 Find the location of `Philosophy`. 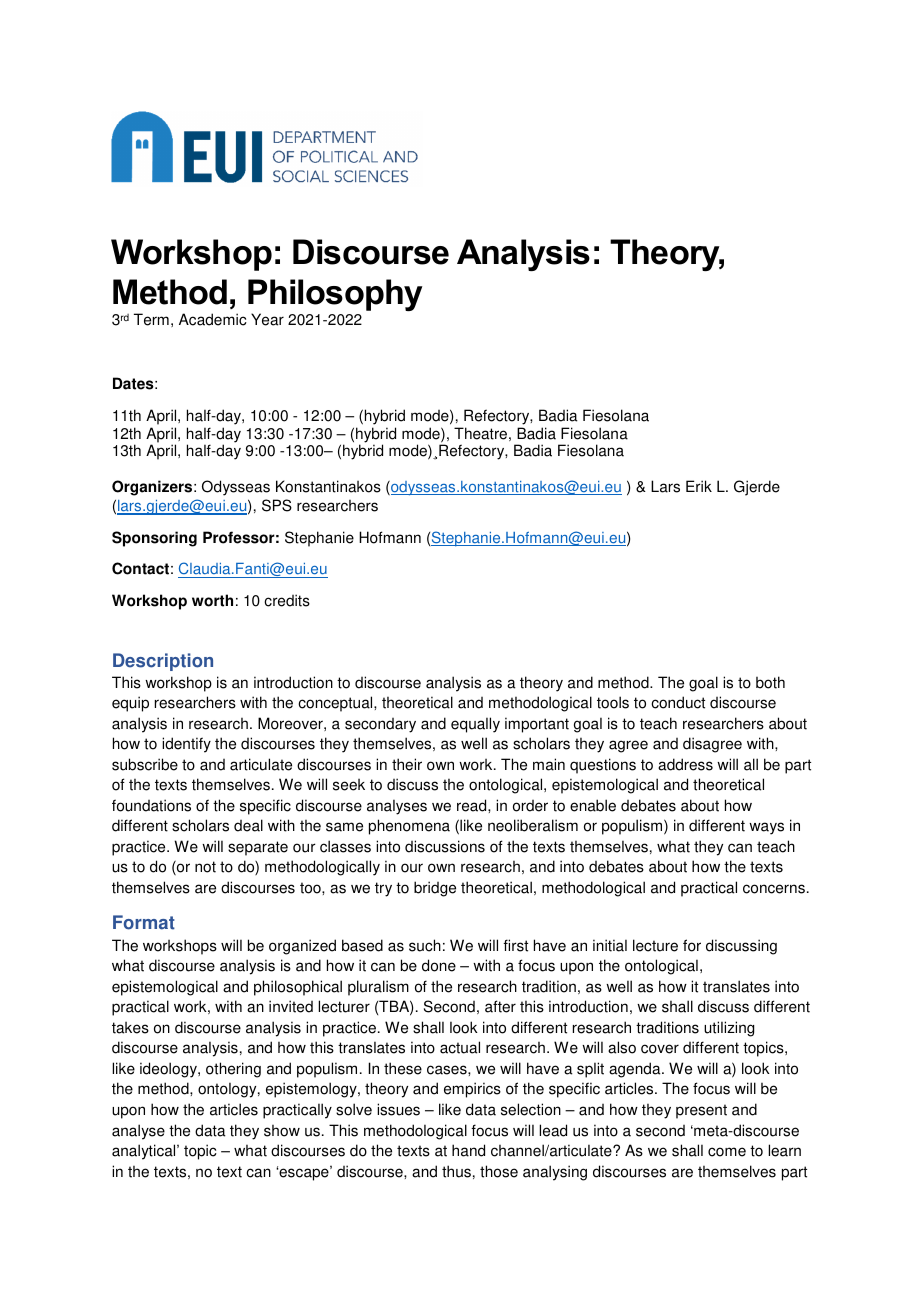

Philosophy is located at coordinates (335, 296).
